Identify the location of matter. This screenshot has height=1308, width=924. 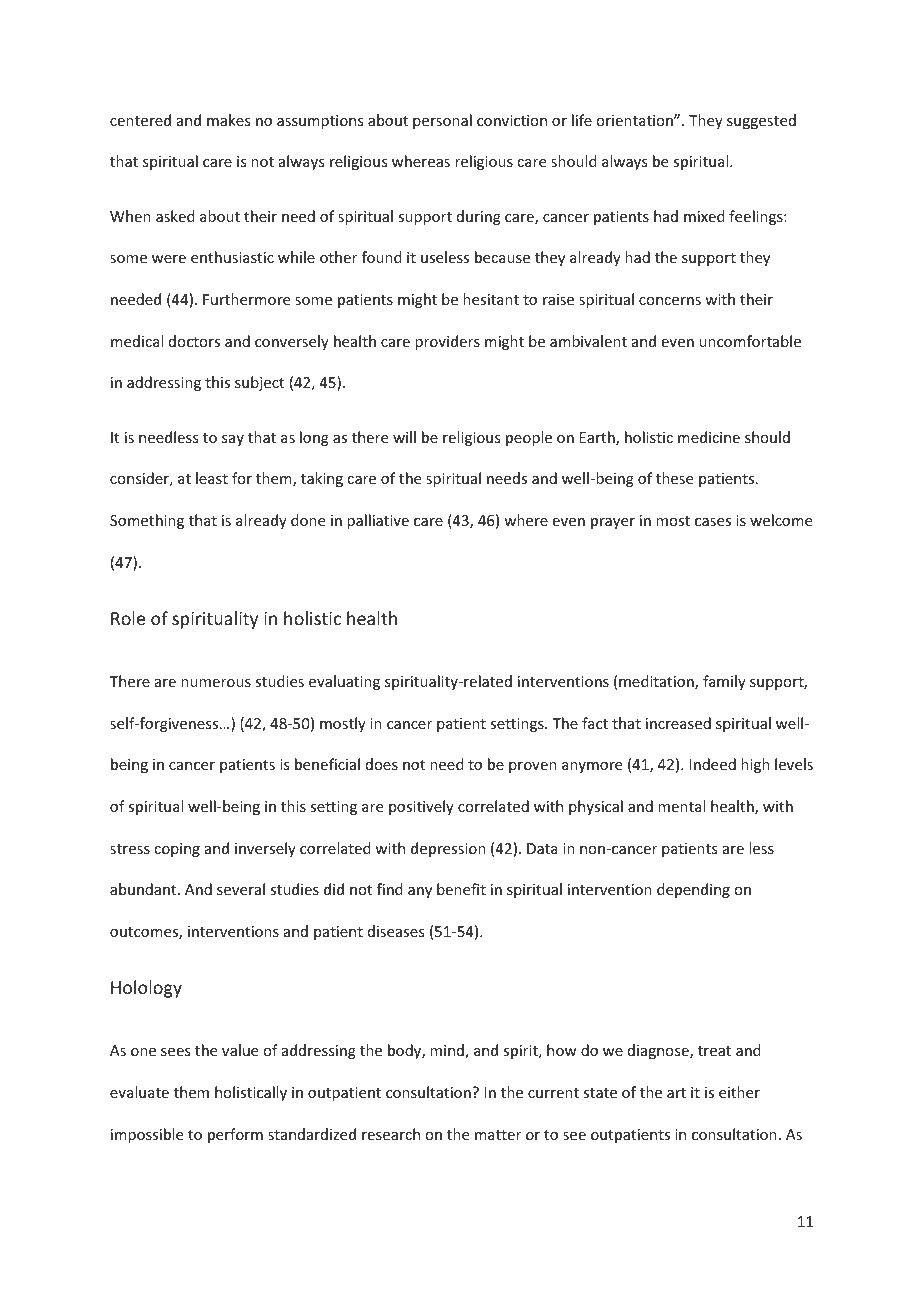
(498, 1135).
